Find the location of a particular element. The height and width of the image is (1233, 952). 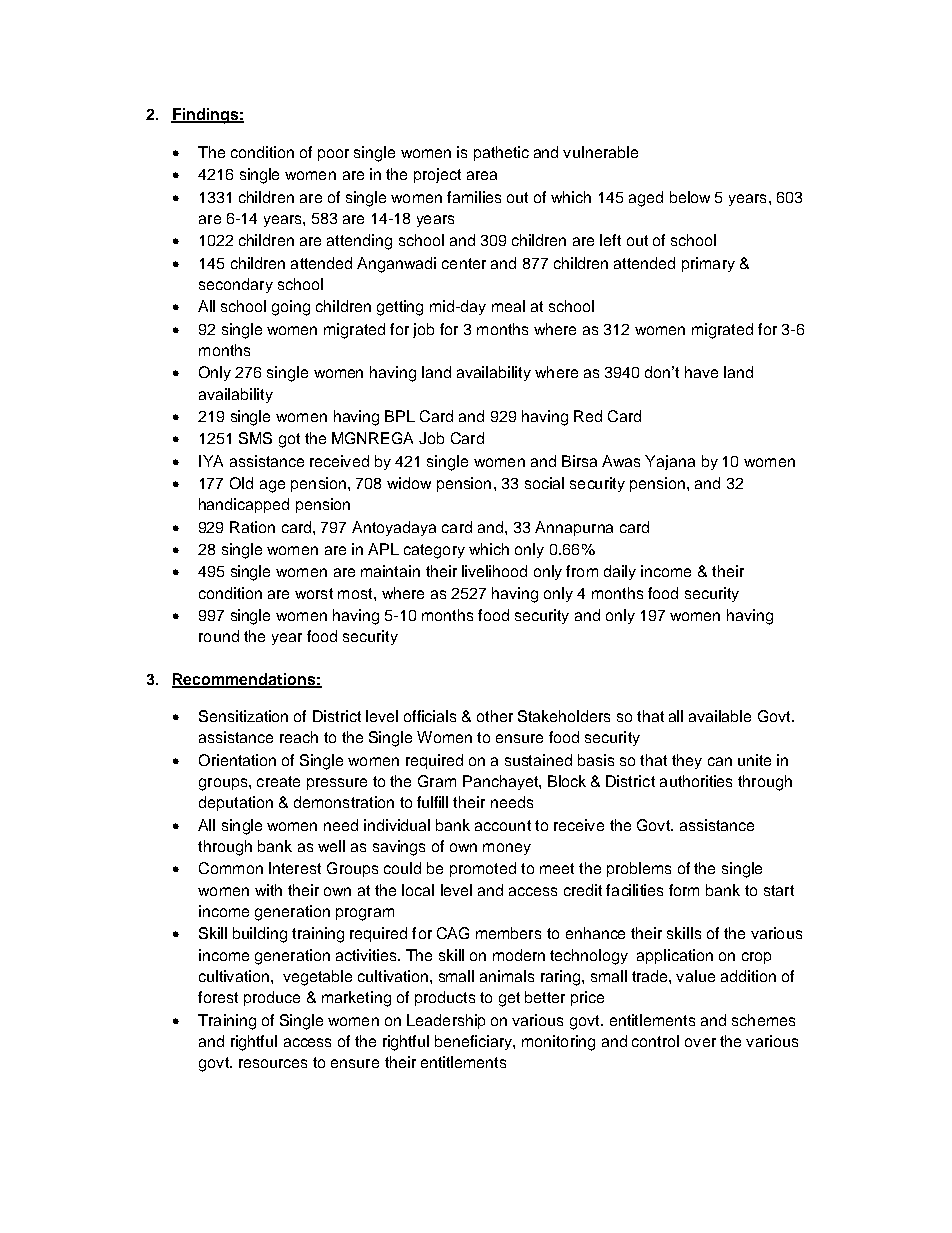

other is located at coordinates (495, 716).
